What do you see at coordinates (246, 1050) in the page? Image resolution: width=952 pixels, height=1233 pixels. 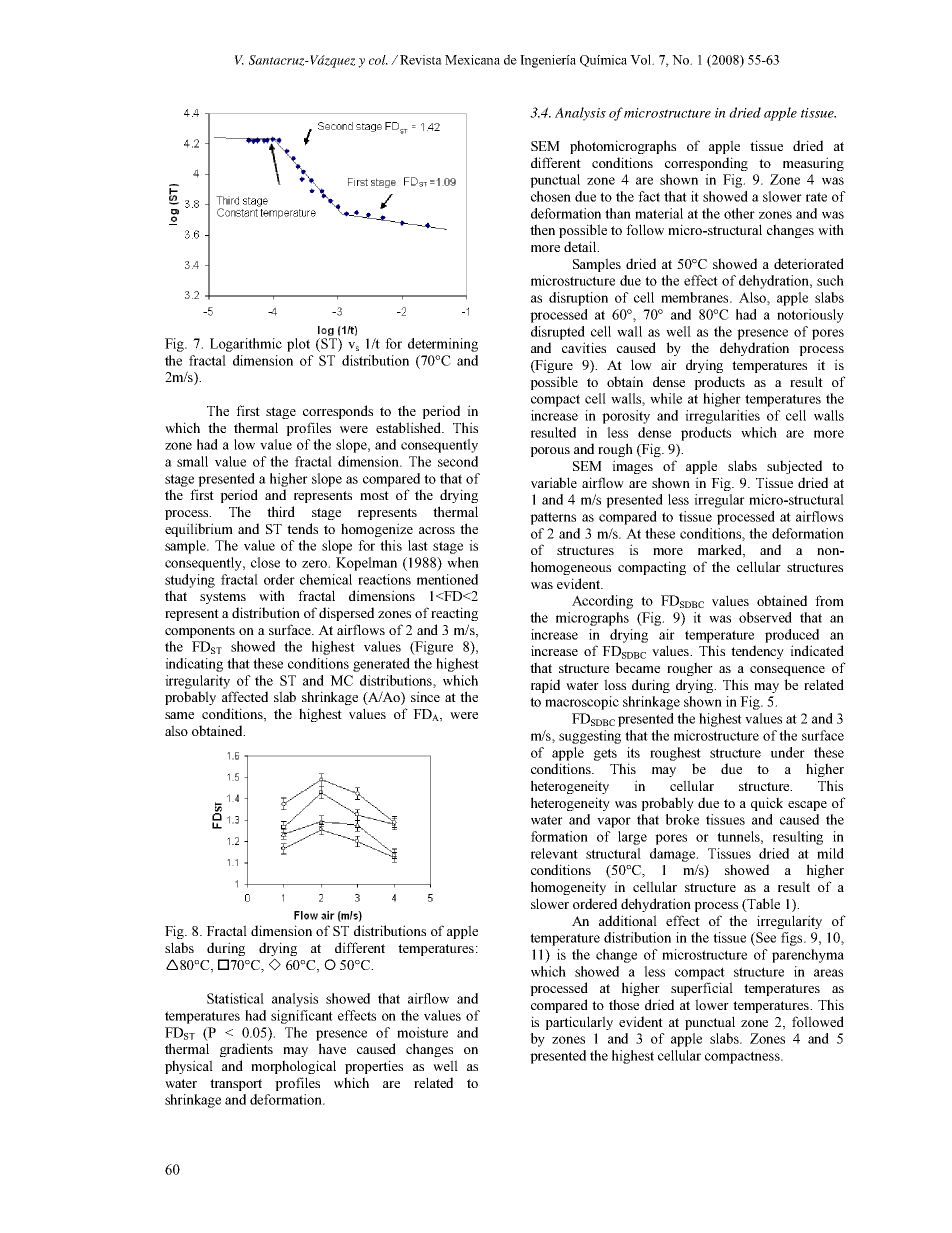 I see `gradients` at bounding box center [246, 1050].
